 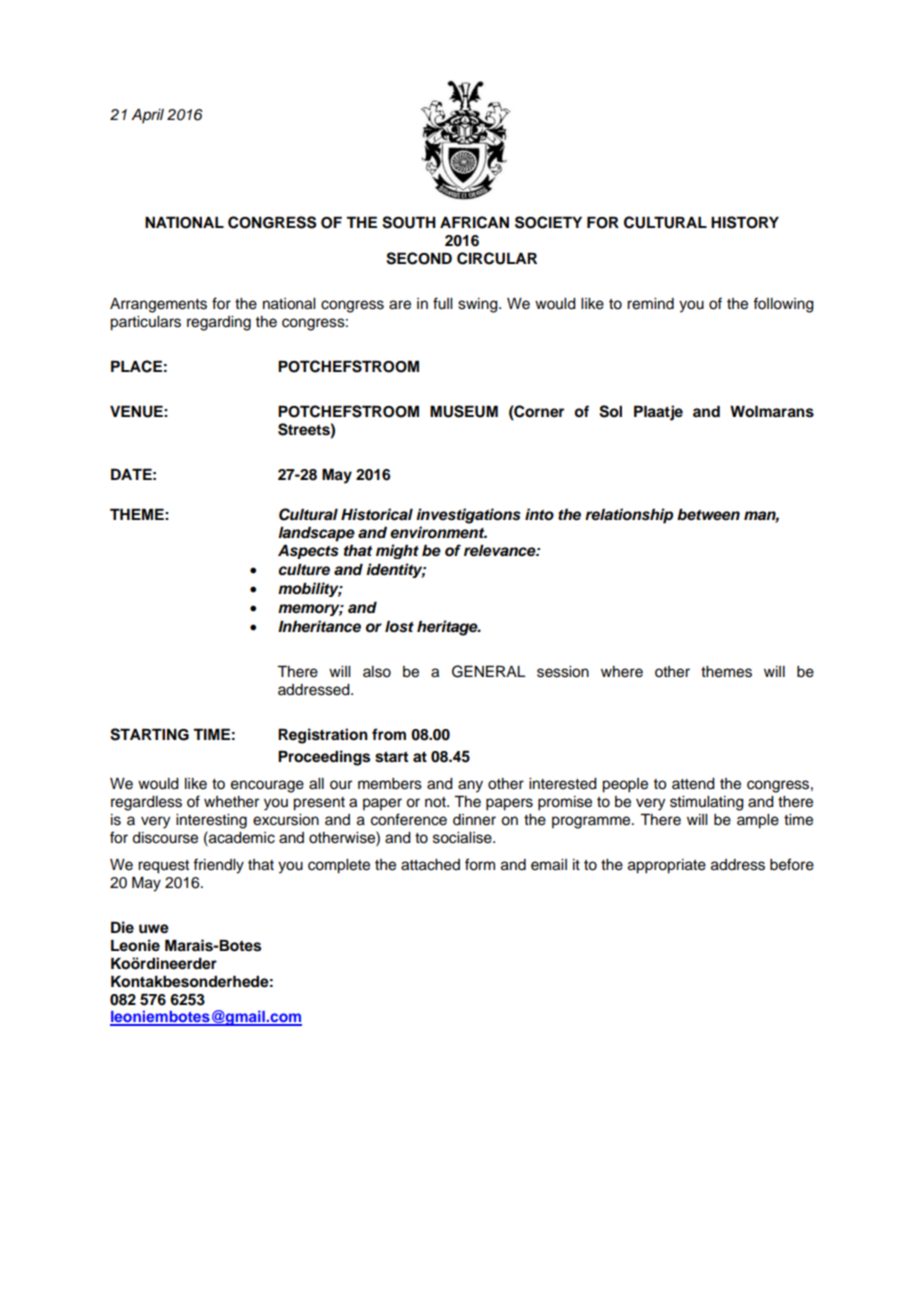 What do you see at coordinates (316, 534) in the image?
I see `landscape` at bounding box center [316, 534].
